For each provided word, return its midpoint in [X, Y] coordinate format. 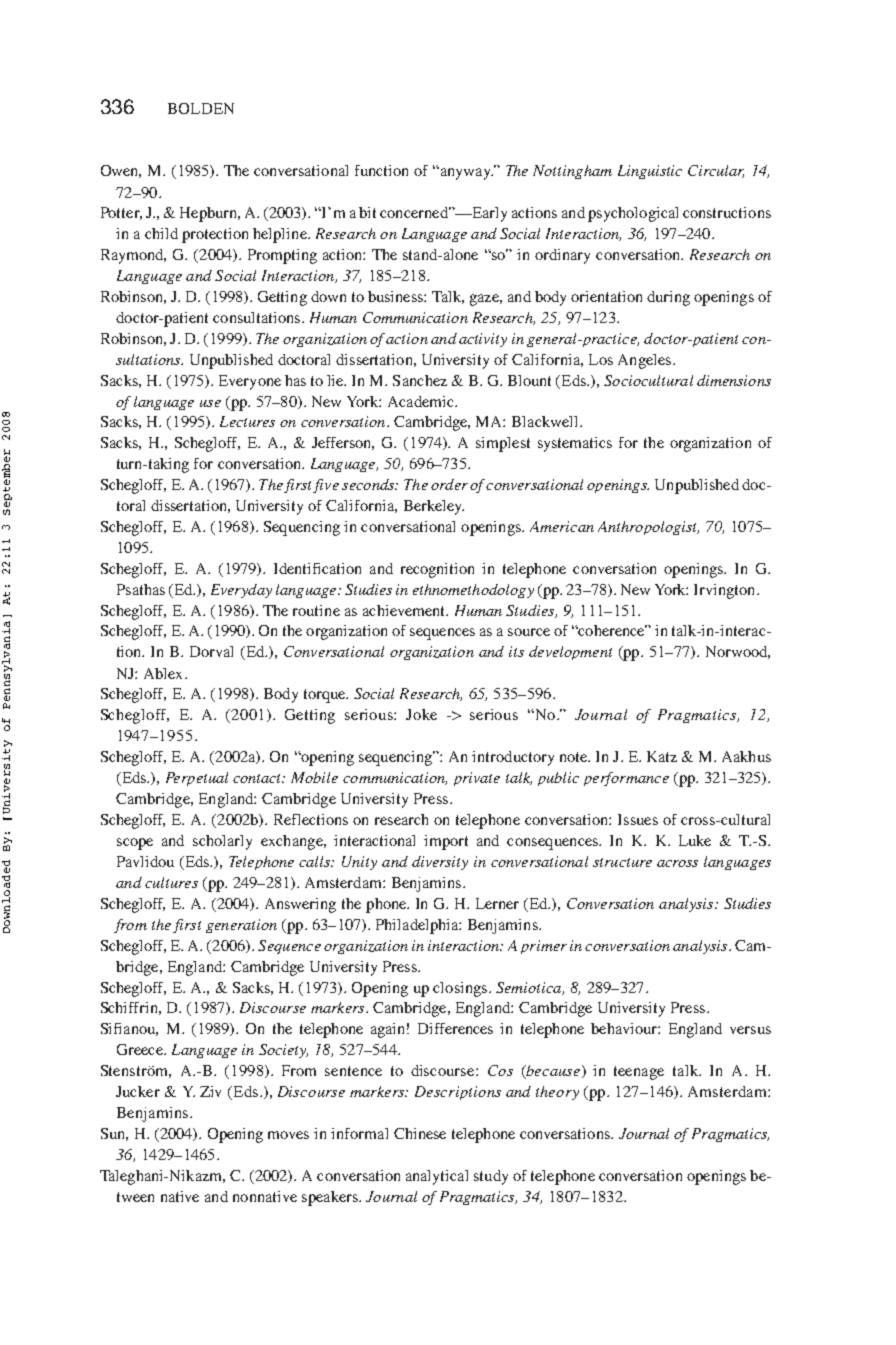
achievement [405, 610]
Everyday [241, 591]
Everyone [250, 382]
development [570, 653]
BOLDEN [201, 108]
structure [622, 862]
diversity [440, 863]
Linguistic [650, 172]
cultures [171, 882]
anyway [465, 173]
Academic [422, 401]
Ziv [210, 1091]
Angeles [646, 361]
